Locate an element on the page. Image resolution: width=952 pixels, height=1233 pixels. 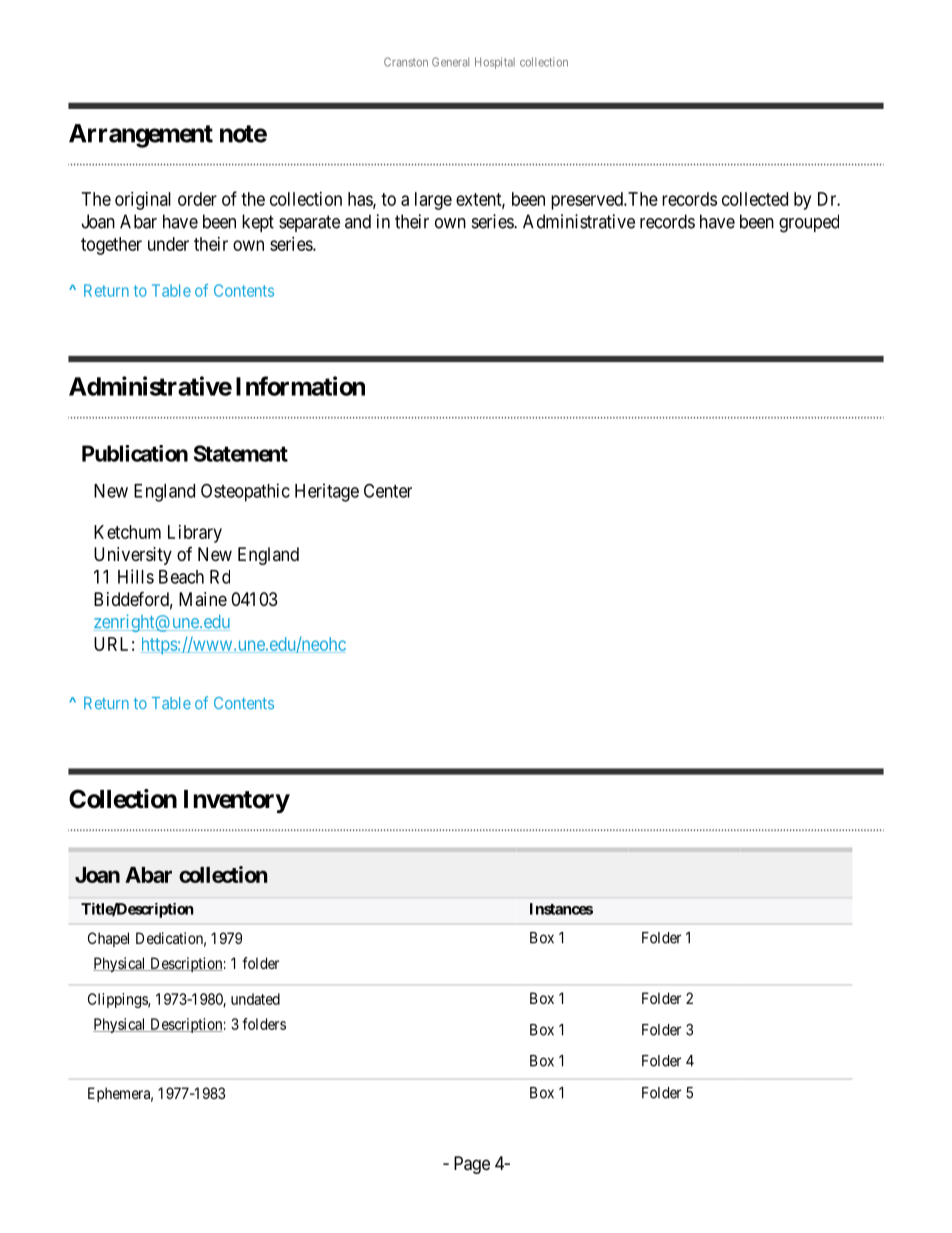
collected is located at coordinates (755, 199).
